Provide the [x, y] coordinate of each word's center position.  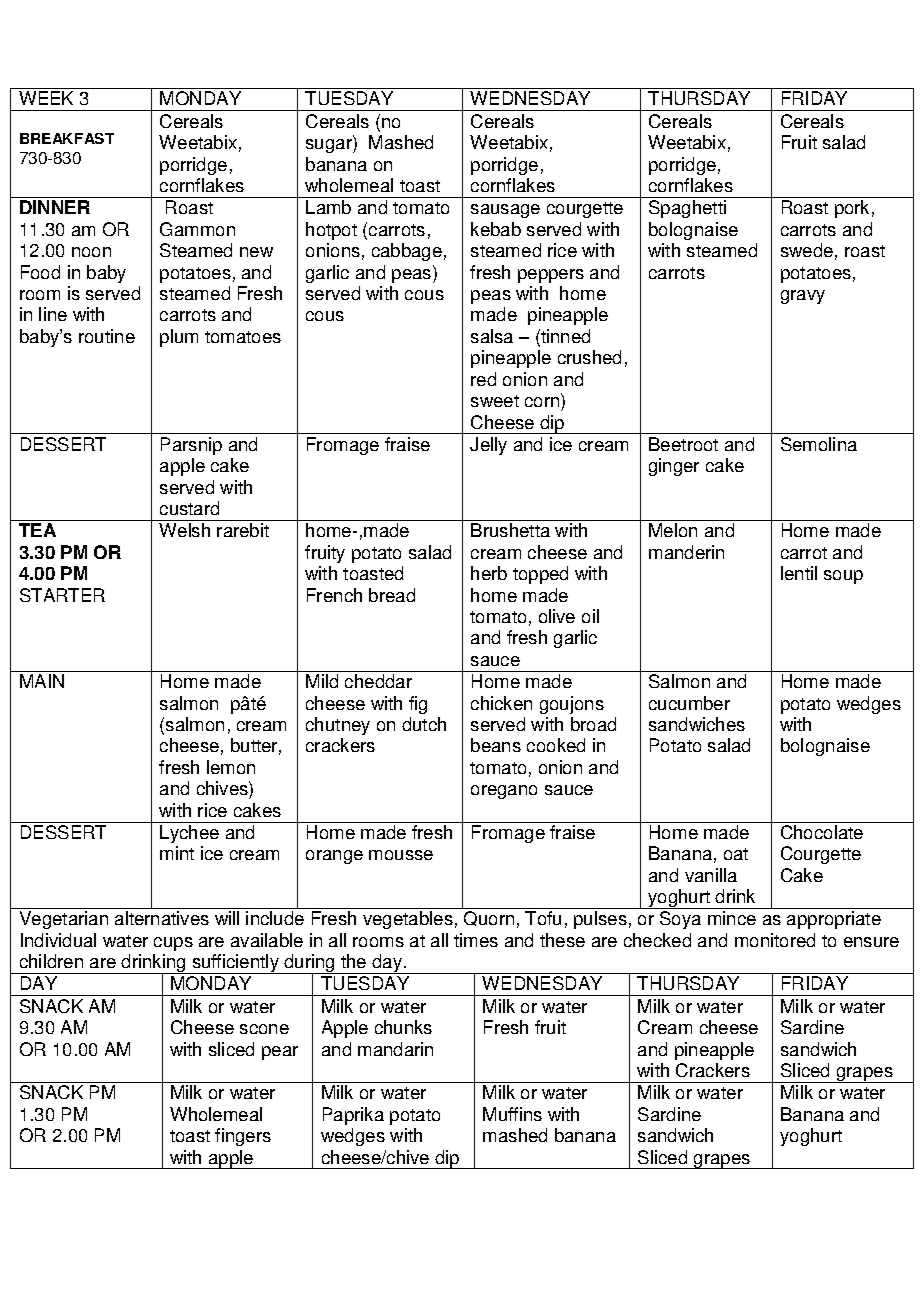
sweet [495, 401]
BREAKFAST [67, 138]
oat [736, 854]
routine [107, 336]
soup [843, 577]
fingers [243, 1137]
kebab [496, 229]
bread [392, 595]
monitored [775, 940]
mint [177, 853]
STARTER [62, 595]
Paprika [353, 1116]
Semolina [819, 444]
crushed [589, 357]
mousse [401, 855]
